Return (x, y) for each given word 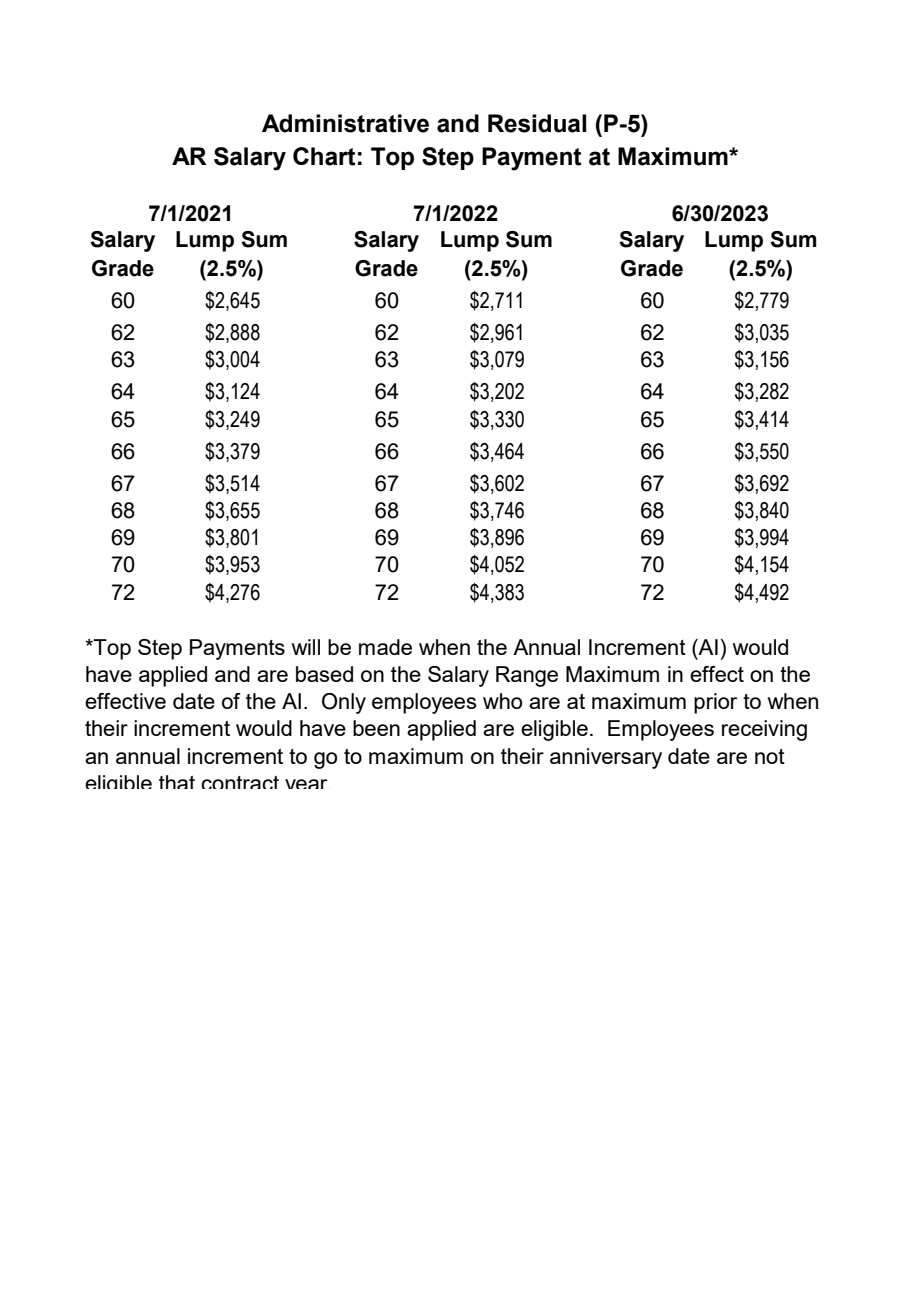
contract (240, 782)
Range (527, 676)
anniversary (606, 758)
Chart (324, 156)
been (376, 728)
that (177, 782)
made (385, 647)
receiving (764, 730)
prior (715, 703)
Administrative (345, 123)
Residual (537, 123)
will (306, 647)
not (770, 756)
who (502, 701)
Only (344, 703)
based (324, 674)
